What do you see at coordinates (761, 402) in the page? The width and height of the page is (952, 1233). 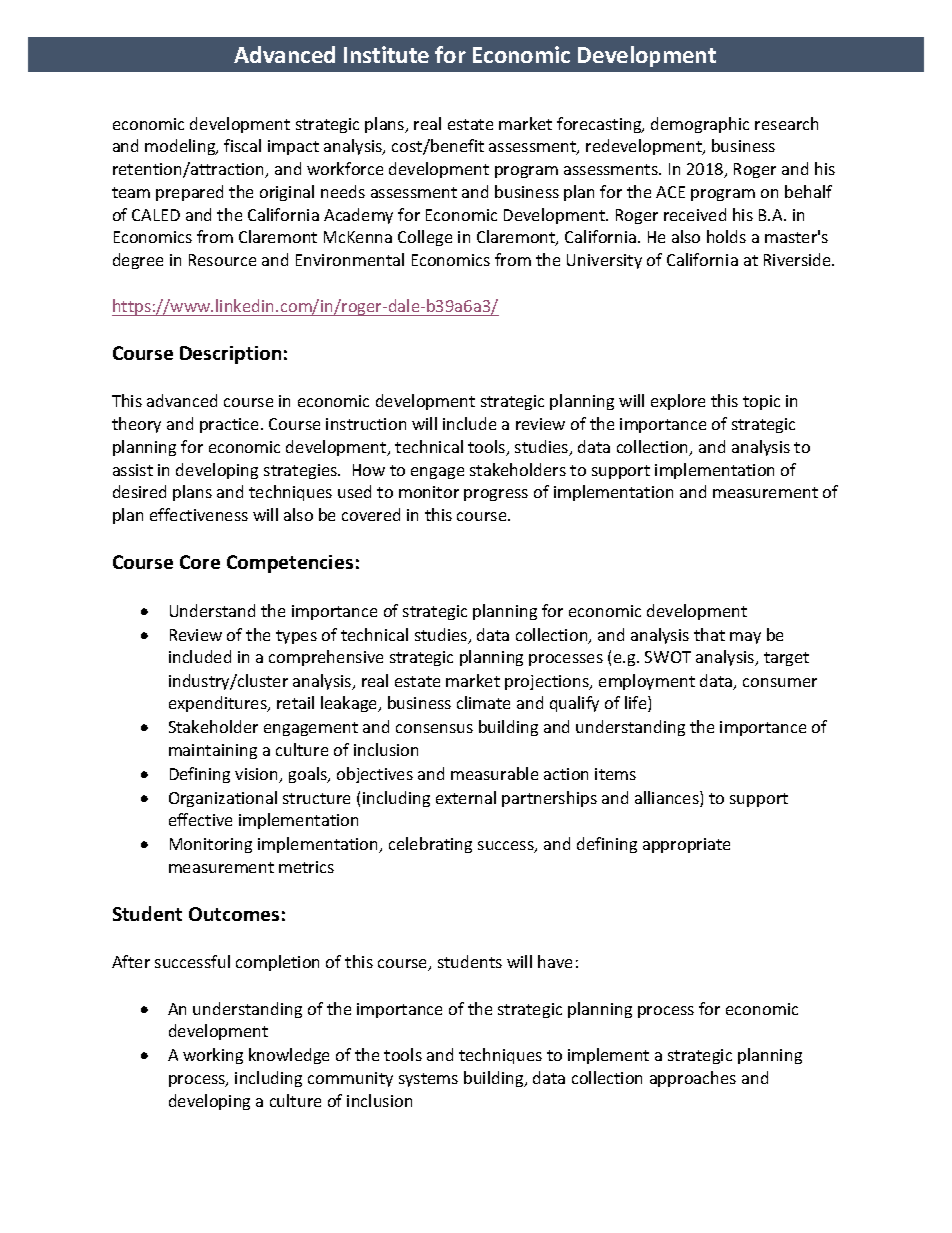 I see `topic` at bounding box center [761, 402].
